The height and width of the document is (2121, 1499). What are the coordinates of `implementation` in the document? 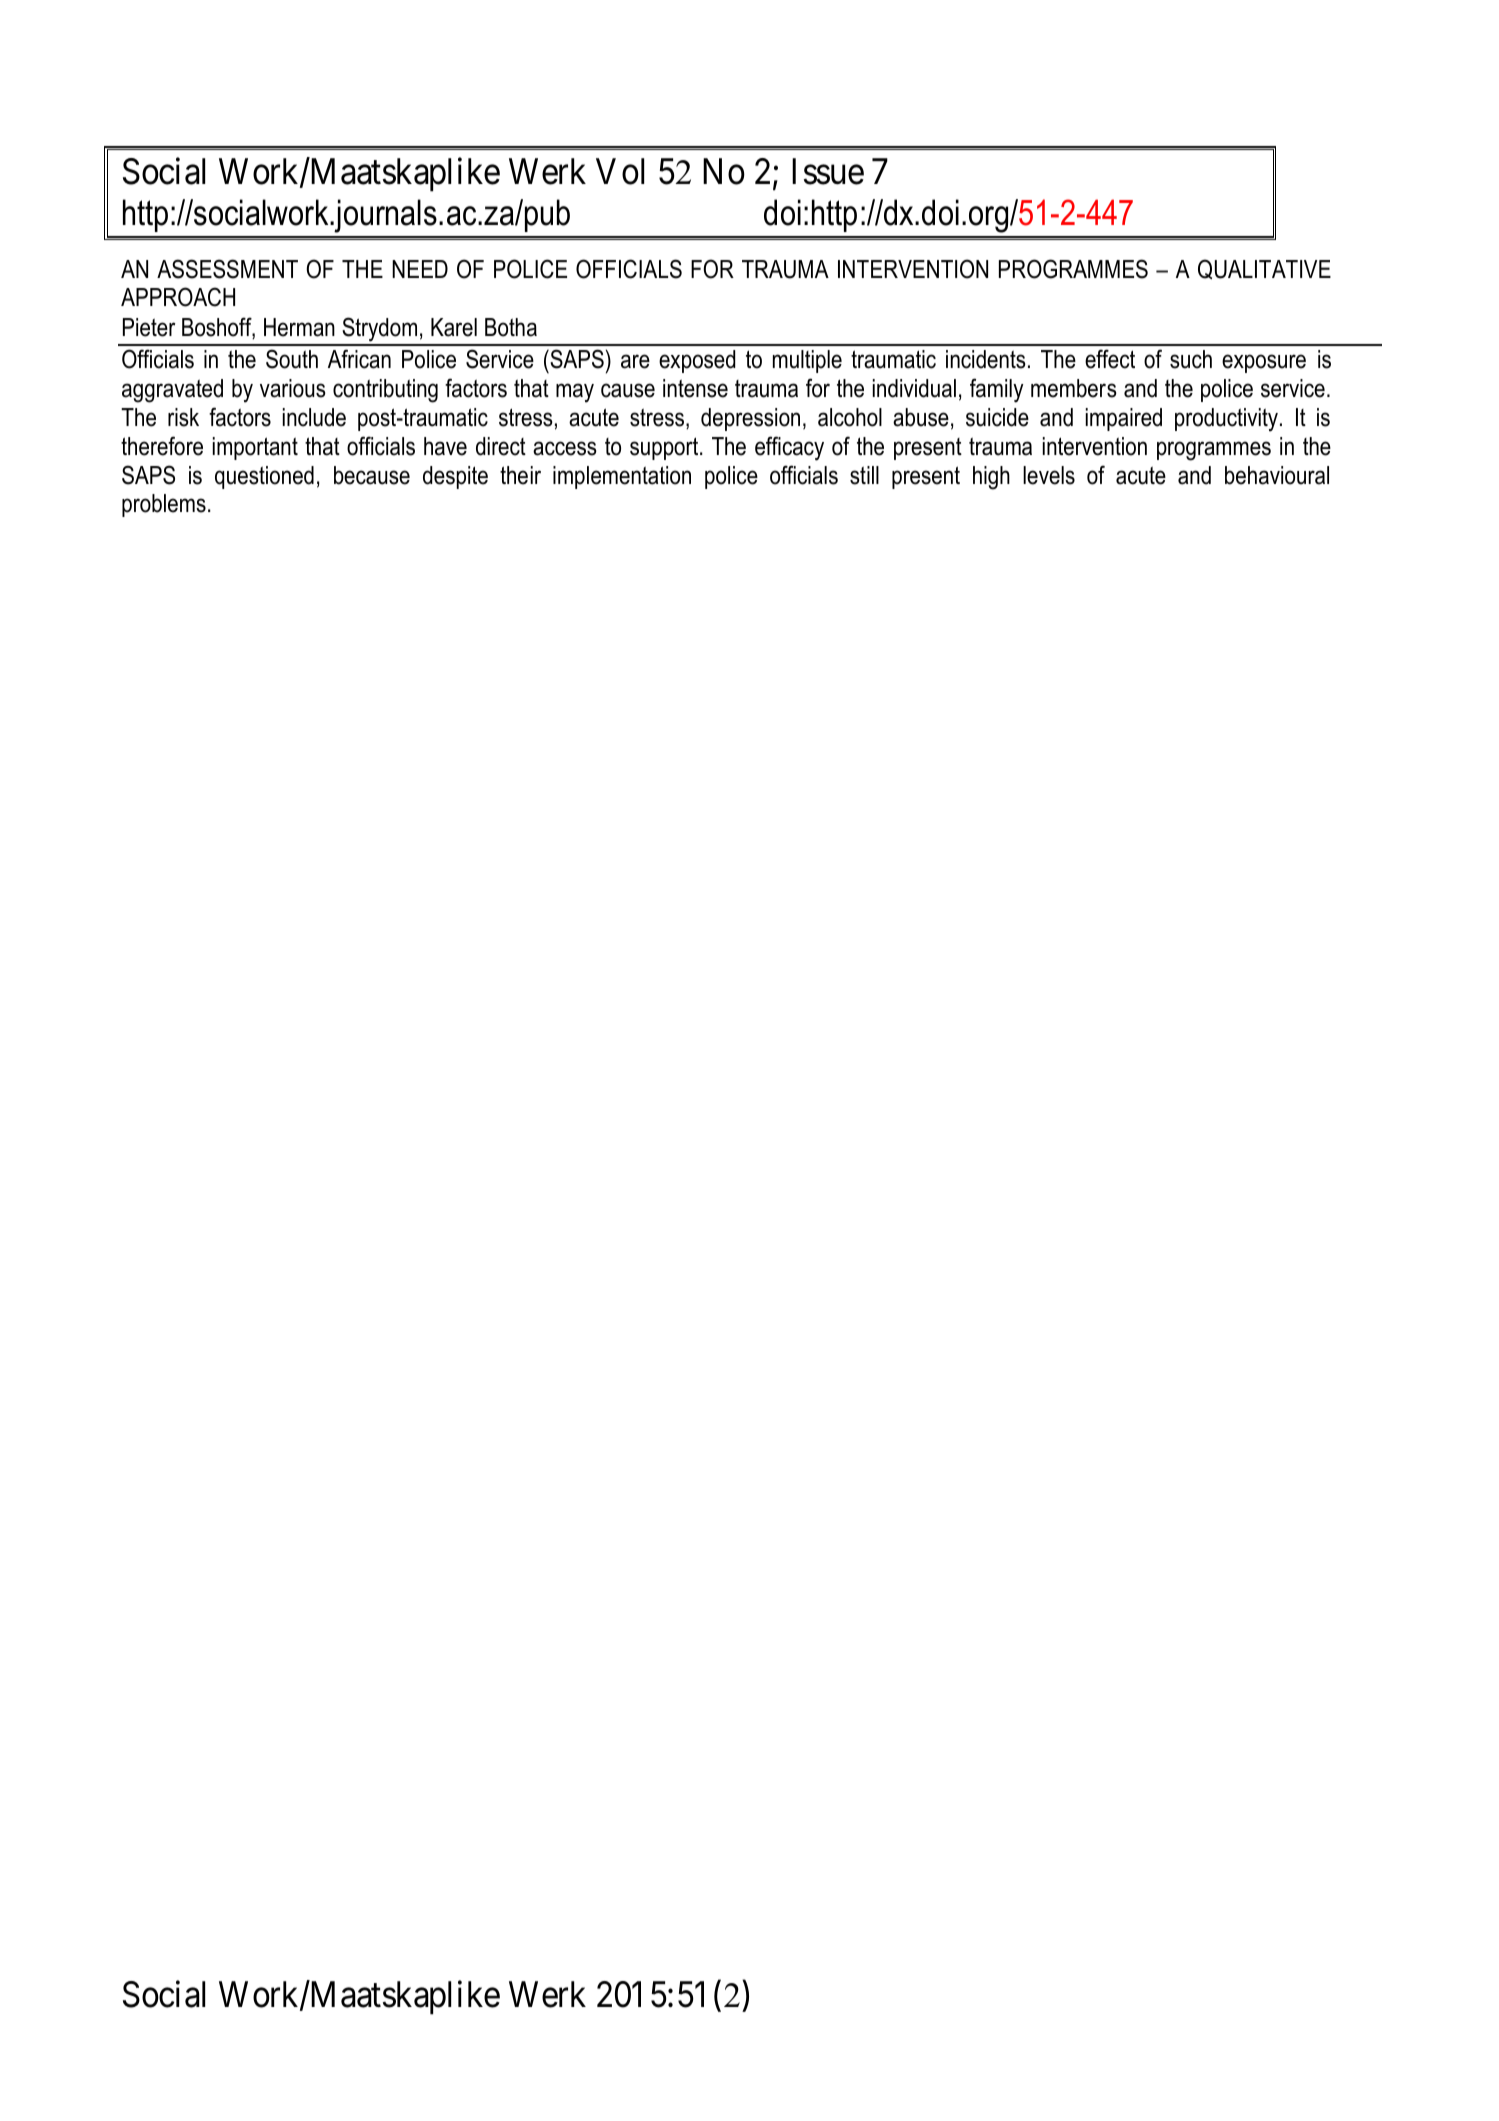 It's located at (622, 477).
